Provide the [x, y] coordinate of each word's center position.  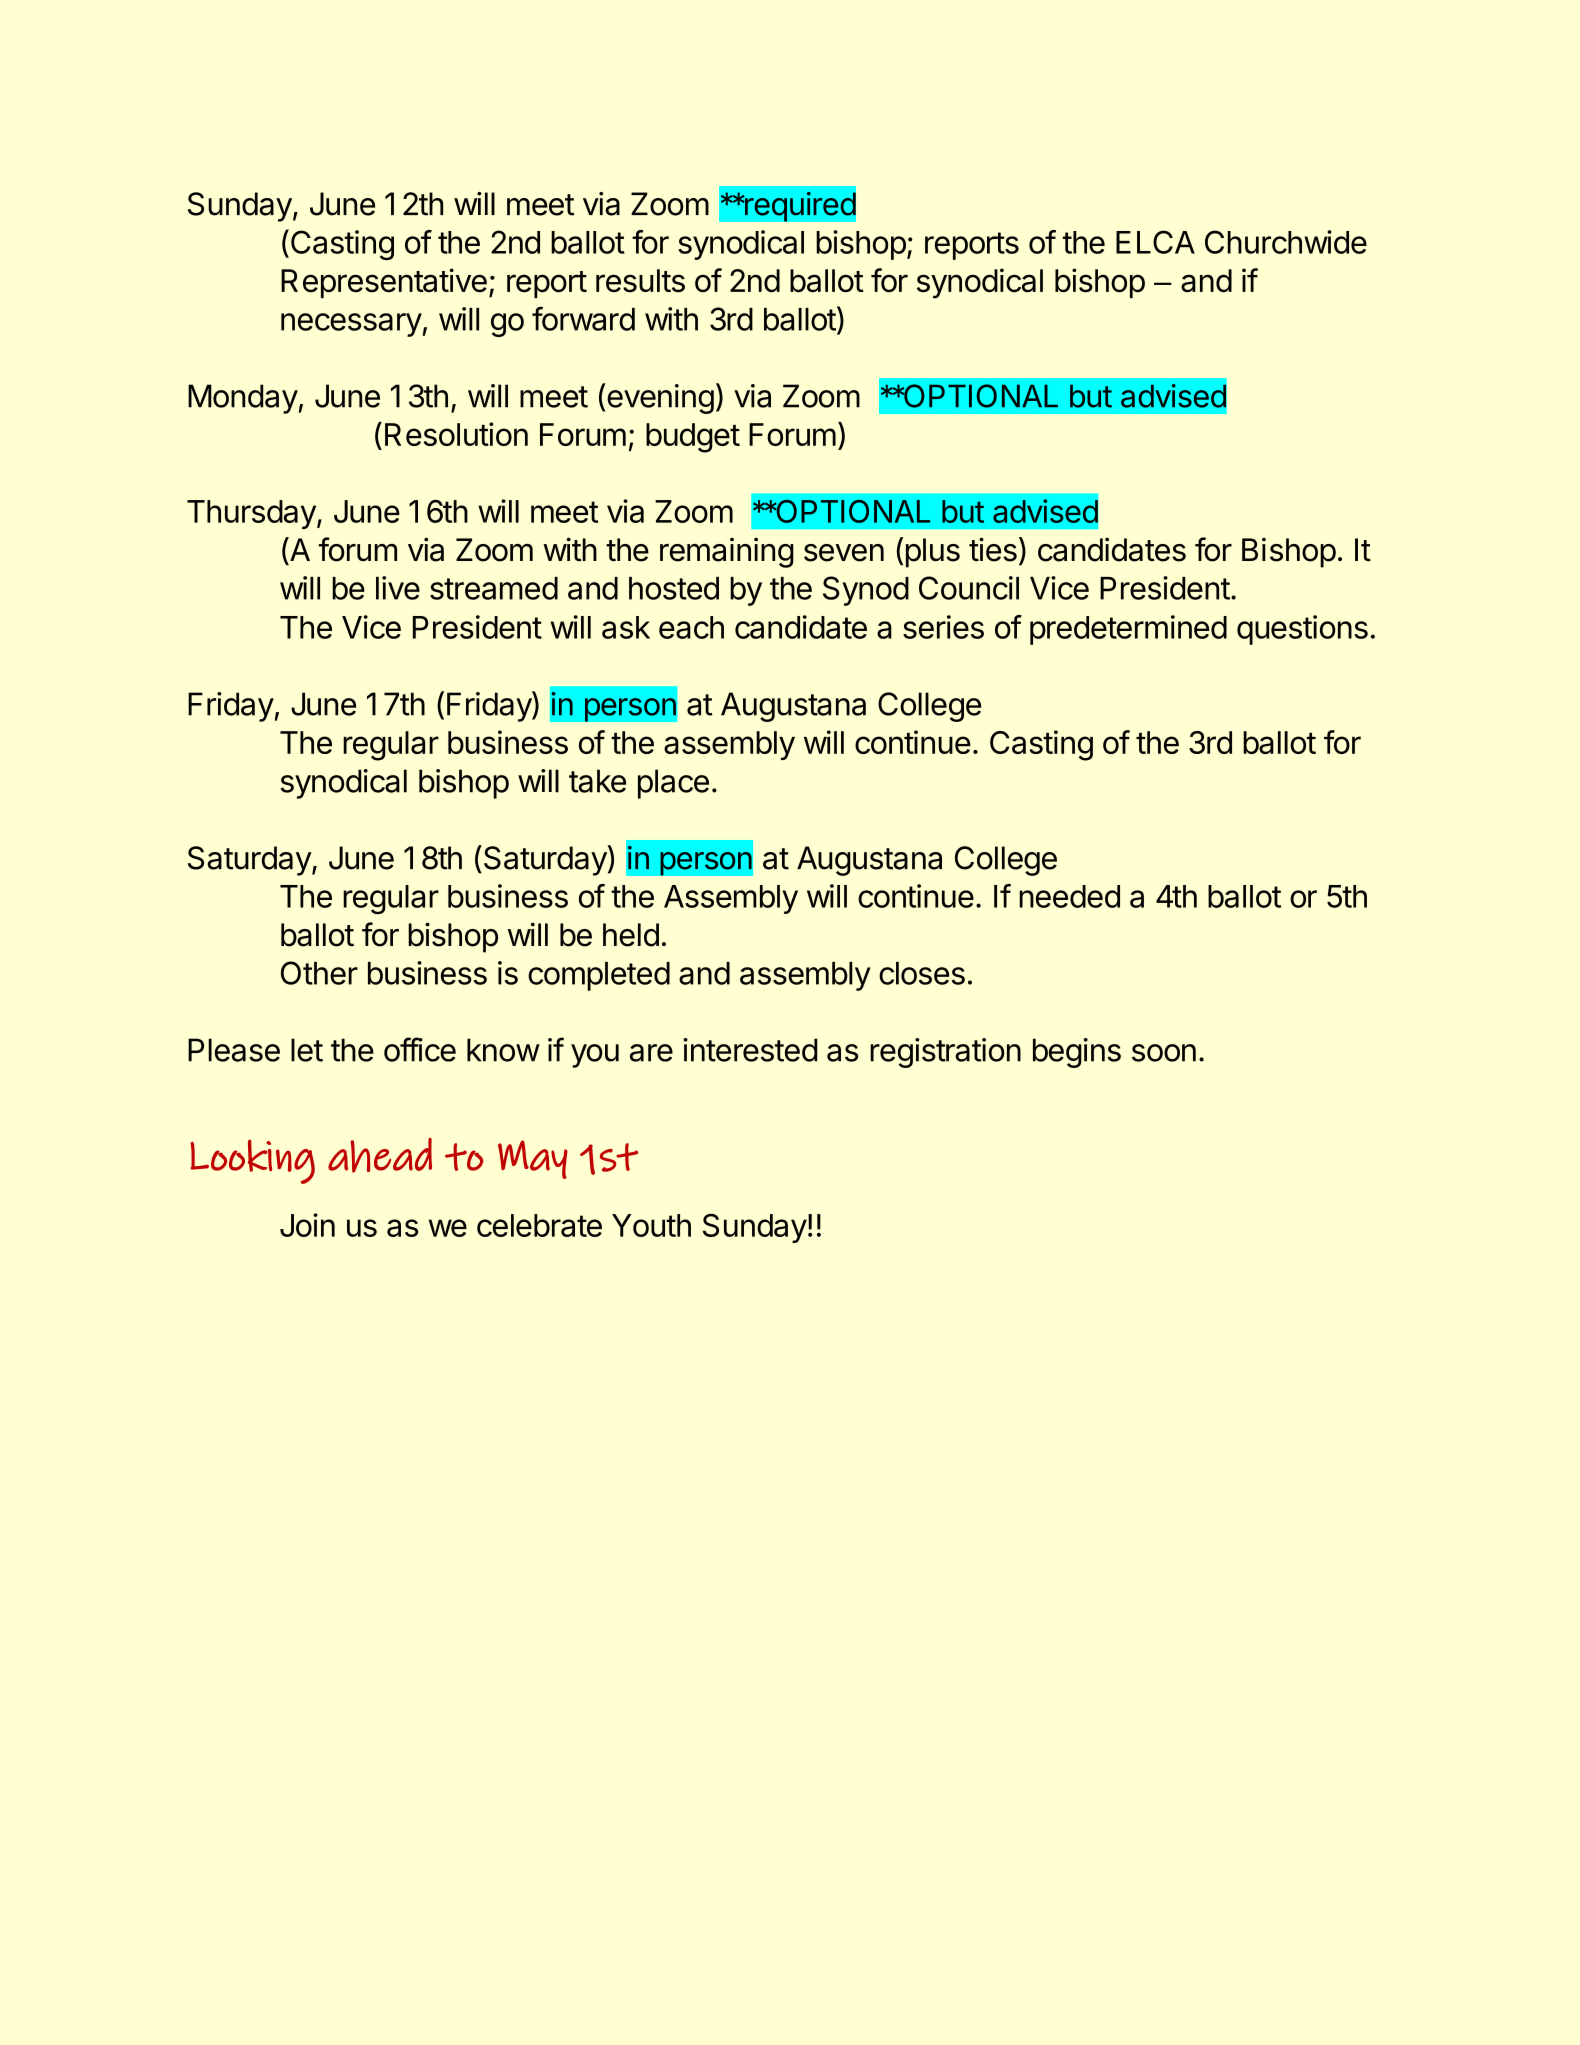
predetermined [1128, 630]
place [673, 784]
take [597, 781]
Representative [384, 283]
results [640, 281]
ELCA [1155, 242]
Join [307, 1225]
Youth [651, 1225]
